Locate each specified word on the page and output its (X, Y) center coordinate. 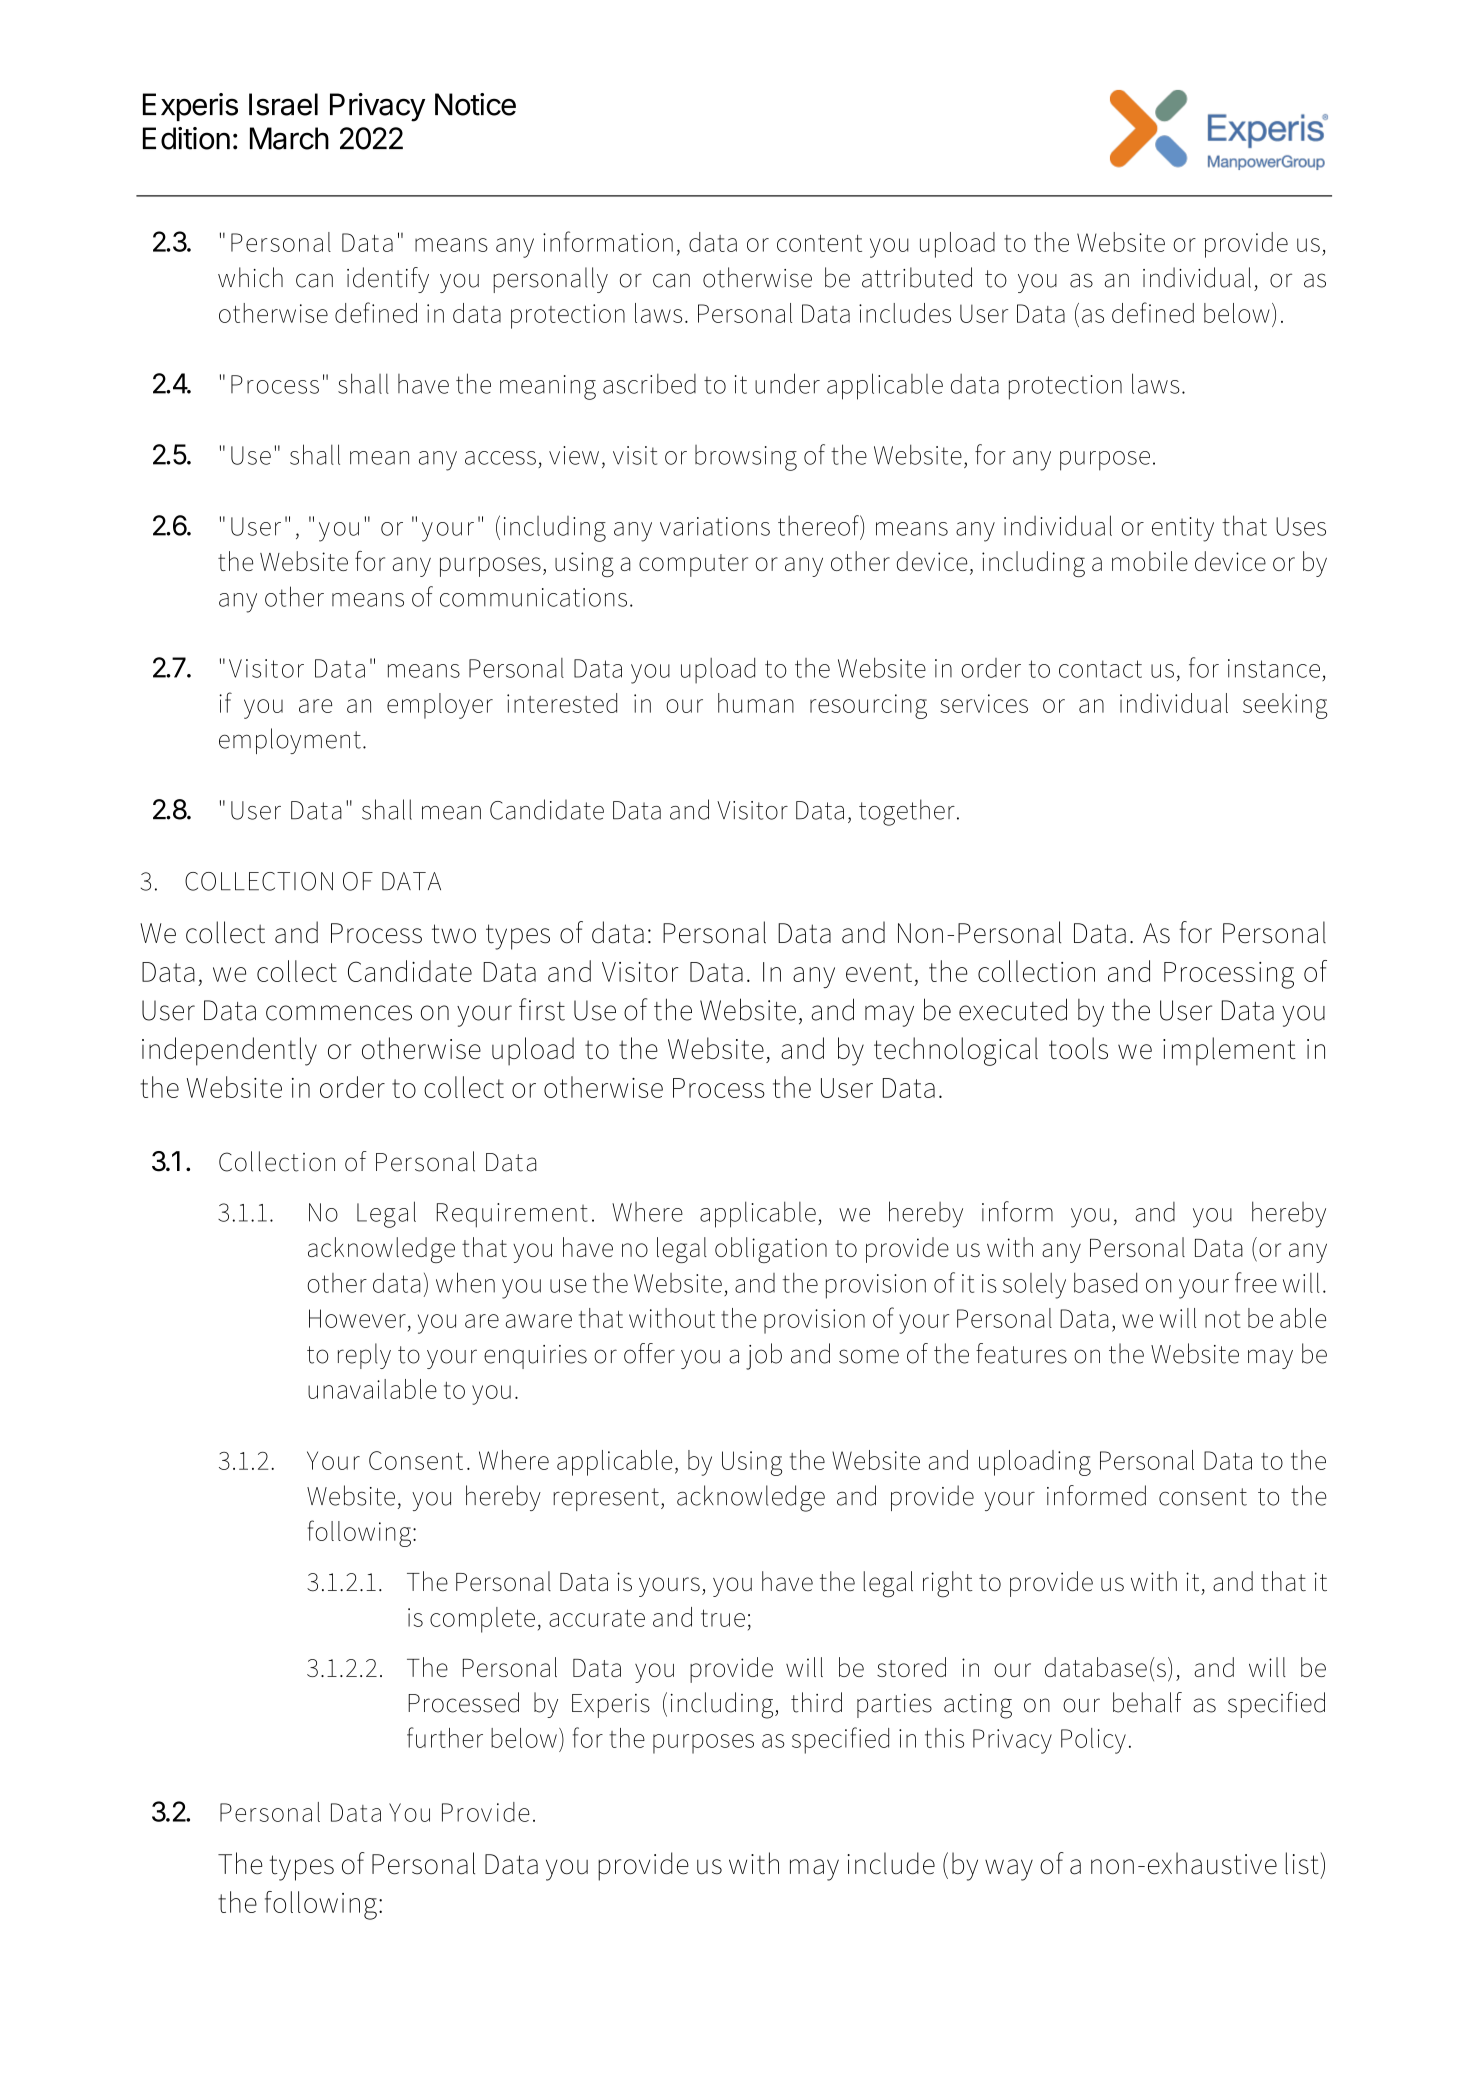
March (289, 138)
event (879, 972)
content (819, 243)
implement (1229, 1051)
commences (339, 1013)
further (445, 1737)
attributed (917, 277)
